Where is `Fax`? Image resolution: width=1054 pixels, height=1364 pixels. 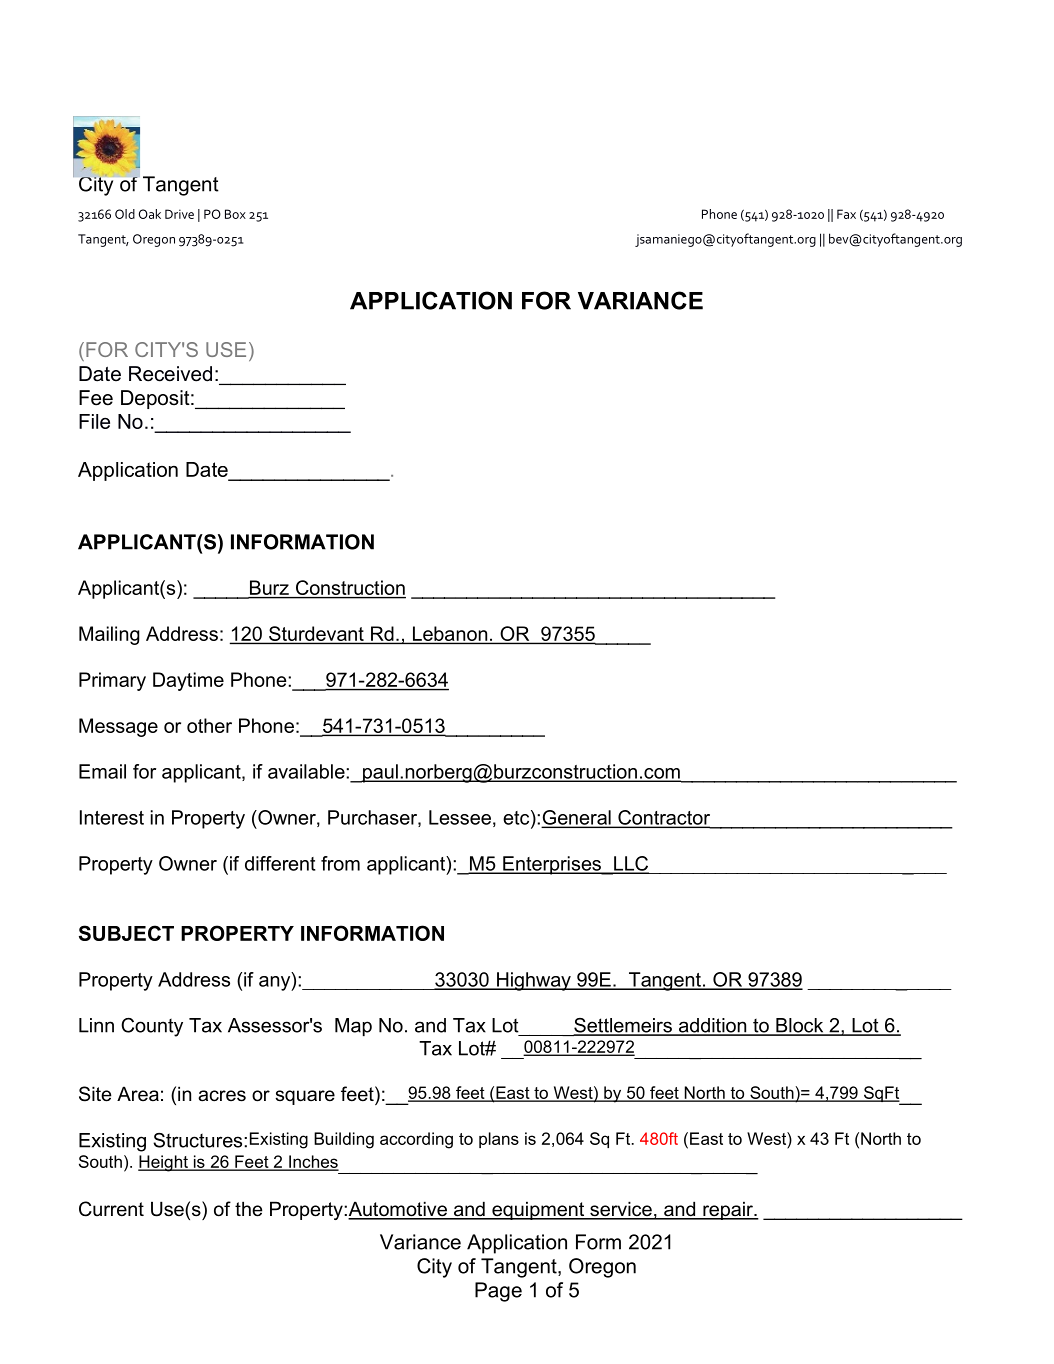
Fax is located at coordinates (846, 214).
